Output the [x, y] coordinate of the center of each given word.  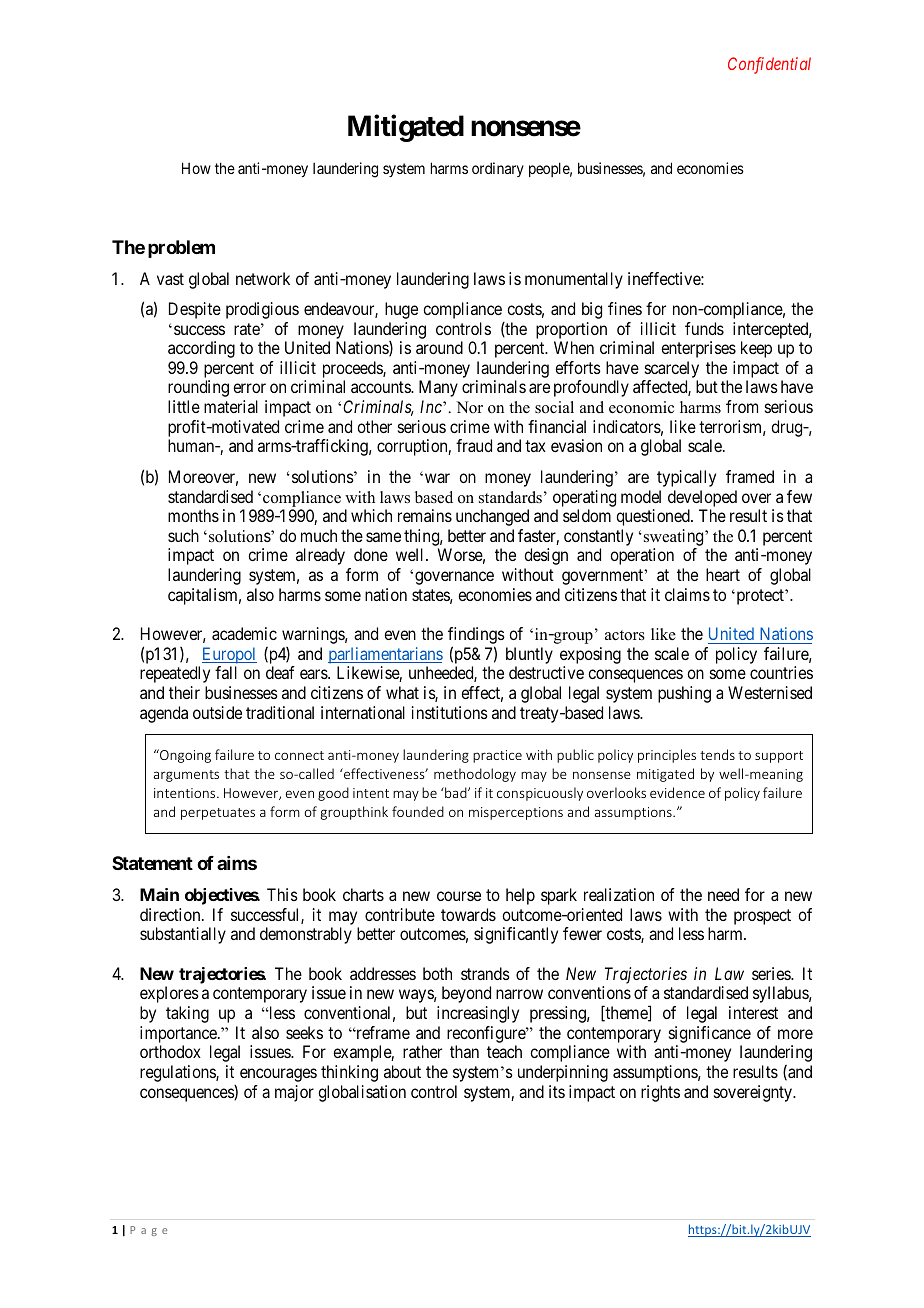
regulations [178, 1073]
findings [476, 637]
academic [244, 633]
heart [723, 574]
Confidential [769, 65]
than [464, 1051]
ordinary [498, 169]
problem [181, 249]
